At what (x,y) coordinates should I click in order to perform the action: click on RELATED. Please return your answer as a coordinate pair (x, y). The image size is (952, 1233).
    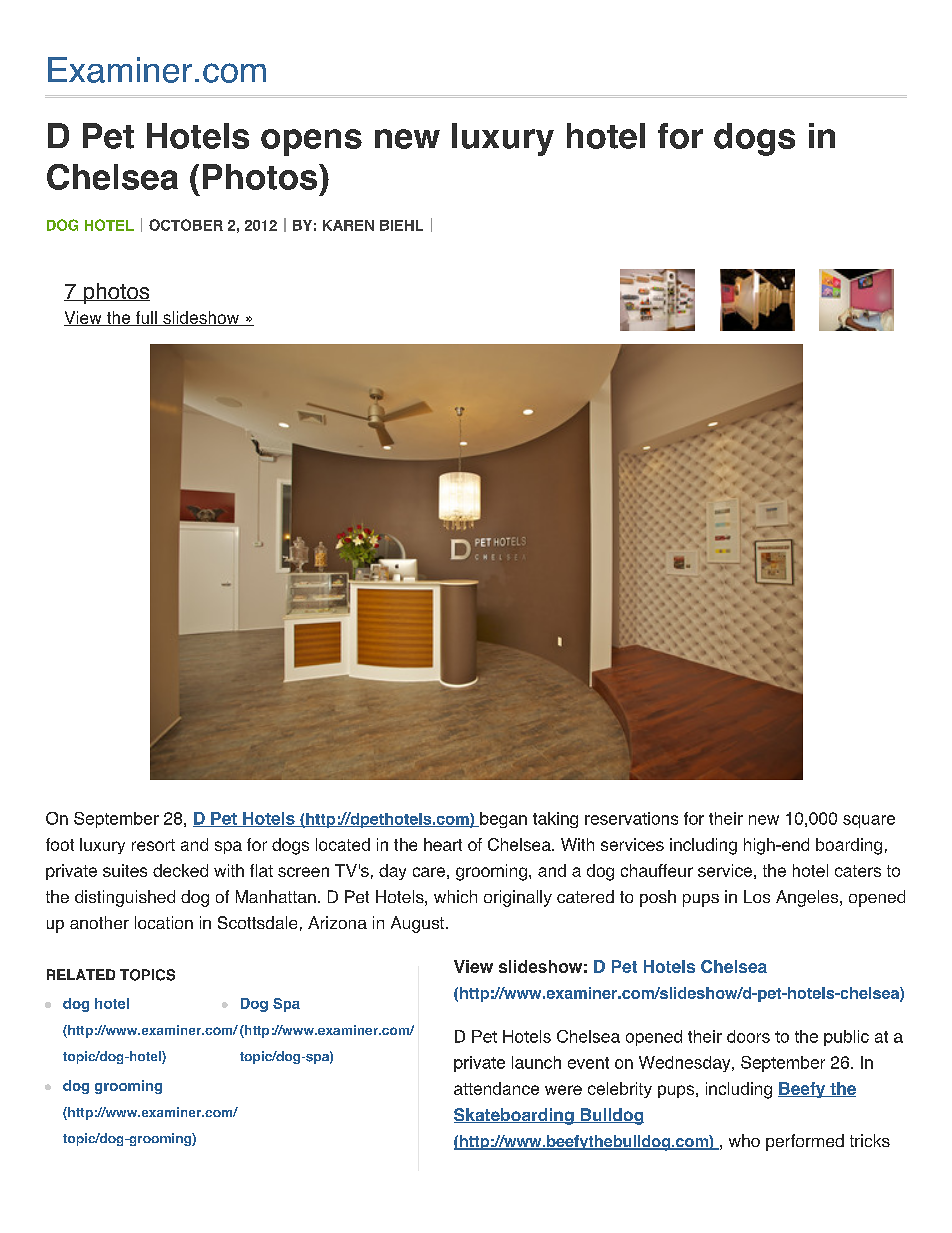
    Looking at the image, I should click on (81, 974).
